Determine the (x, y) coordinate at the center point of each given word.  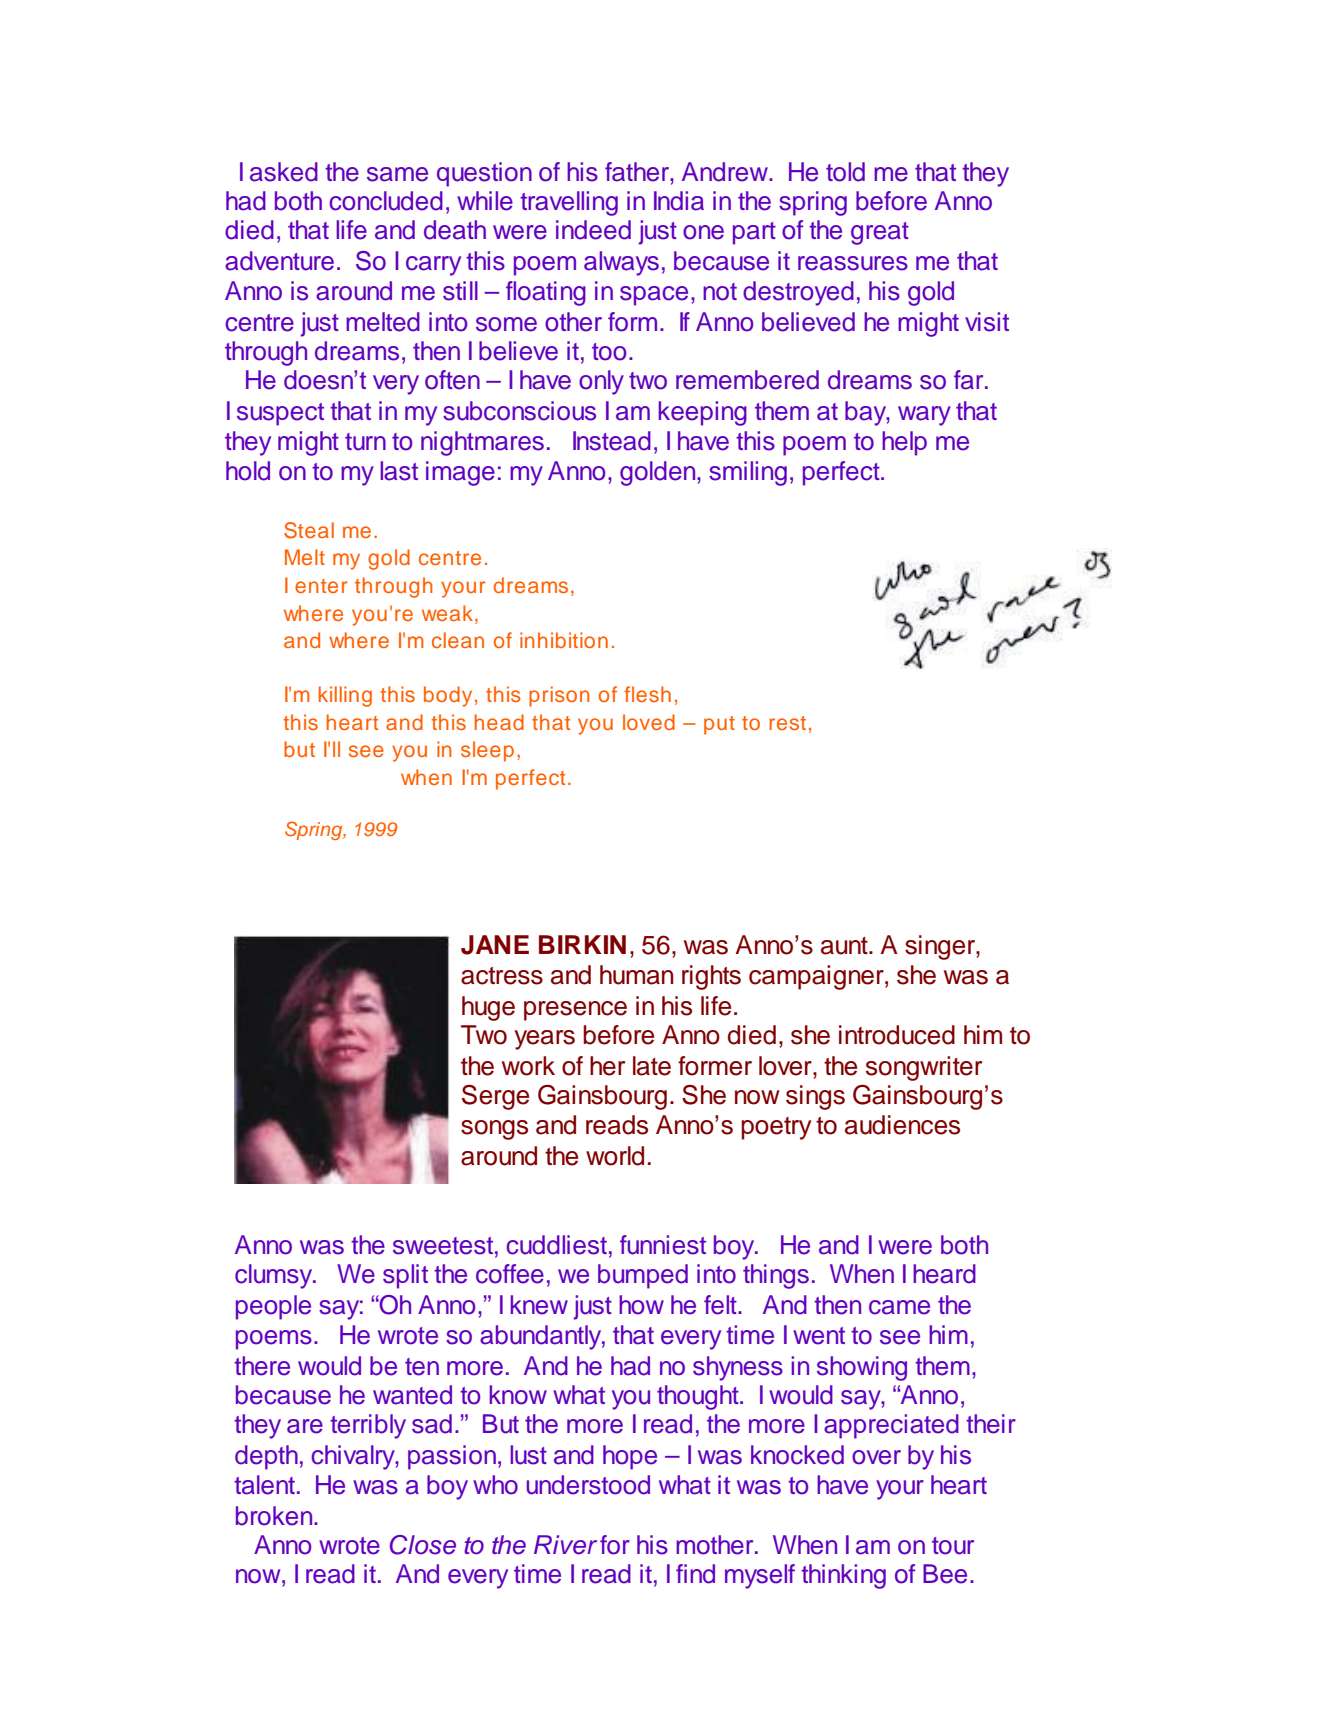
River (565, 1545)
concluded (386, 201)
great (880, 233)
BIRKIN (582, 944)
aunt (845, 946)
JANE (495, 945)
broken (275, 1516)
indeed (593, 230)
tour (953, 1546)
